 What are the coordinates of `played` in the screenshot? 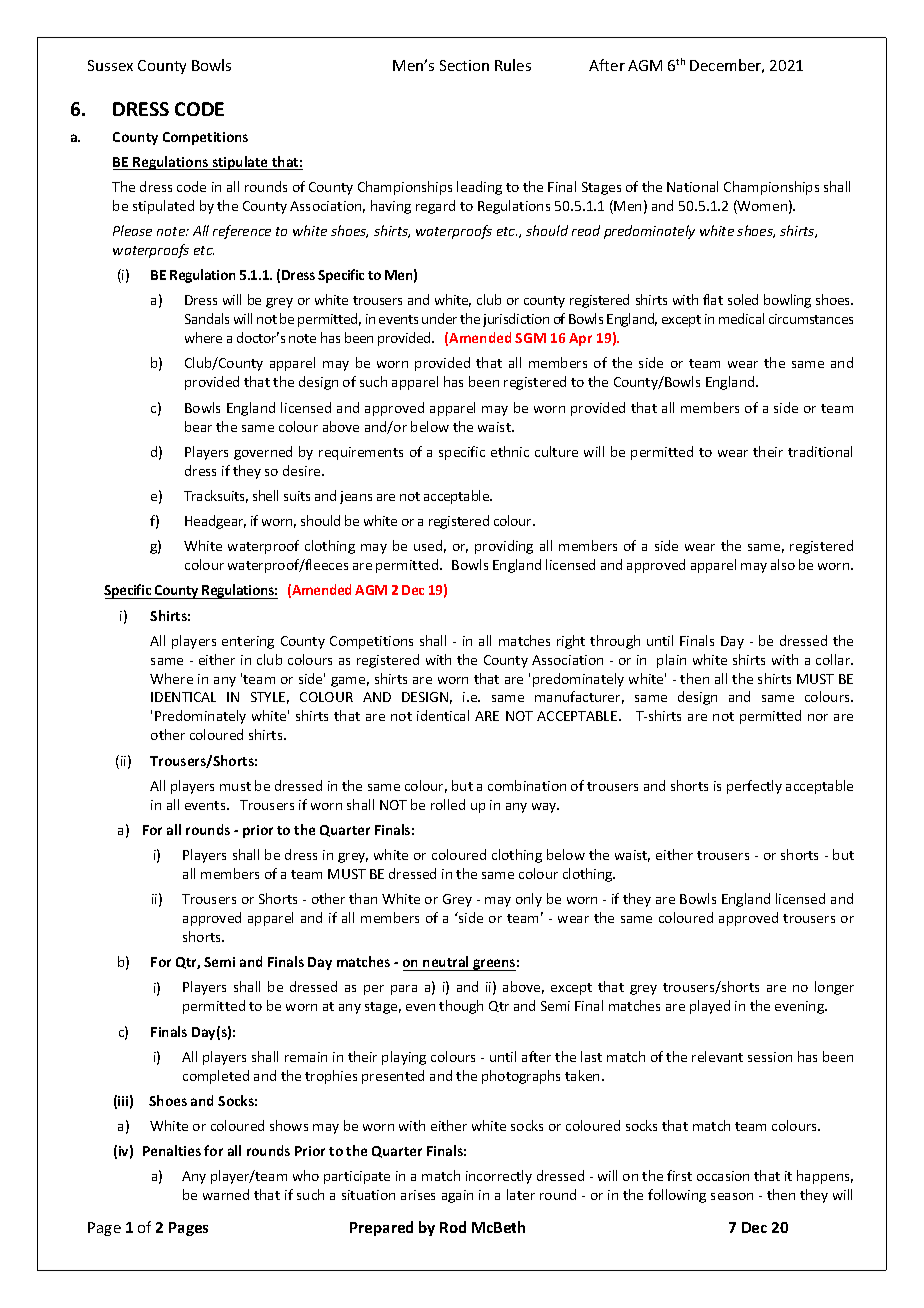 It's located at (710, 1007).
